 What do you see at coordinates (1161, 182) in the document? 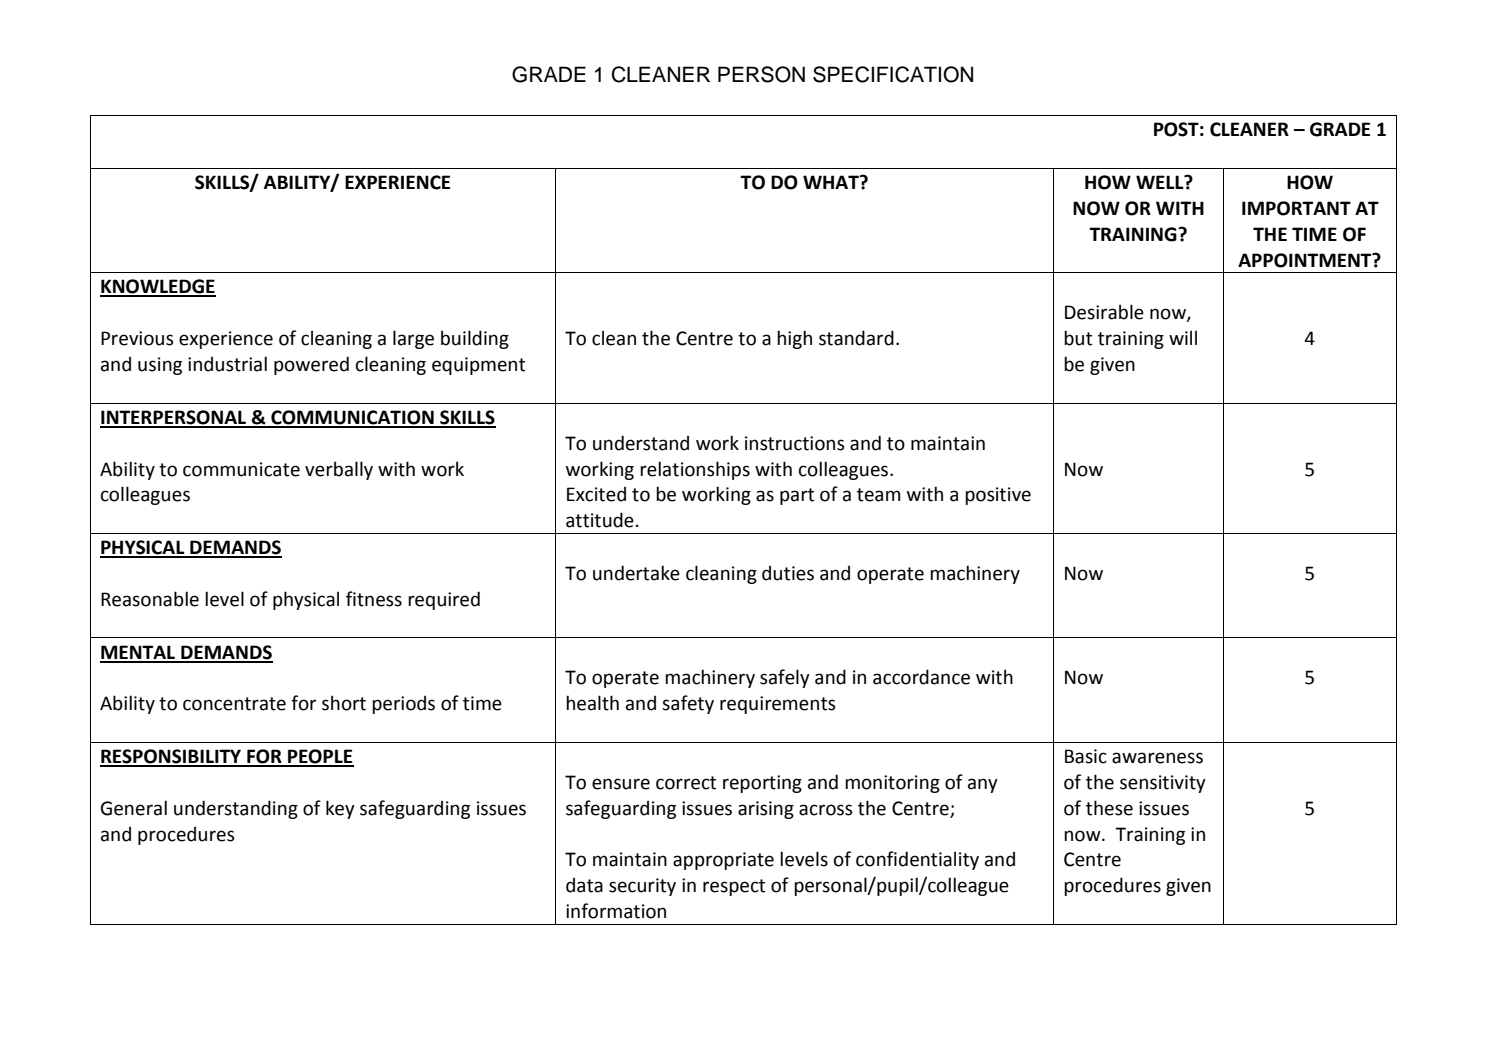
I see `WELL` at bounding box center [1161, 182].
